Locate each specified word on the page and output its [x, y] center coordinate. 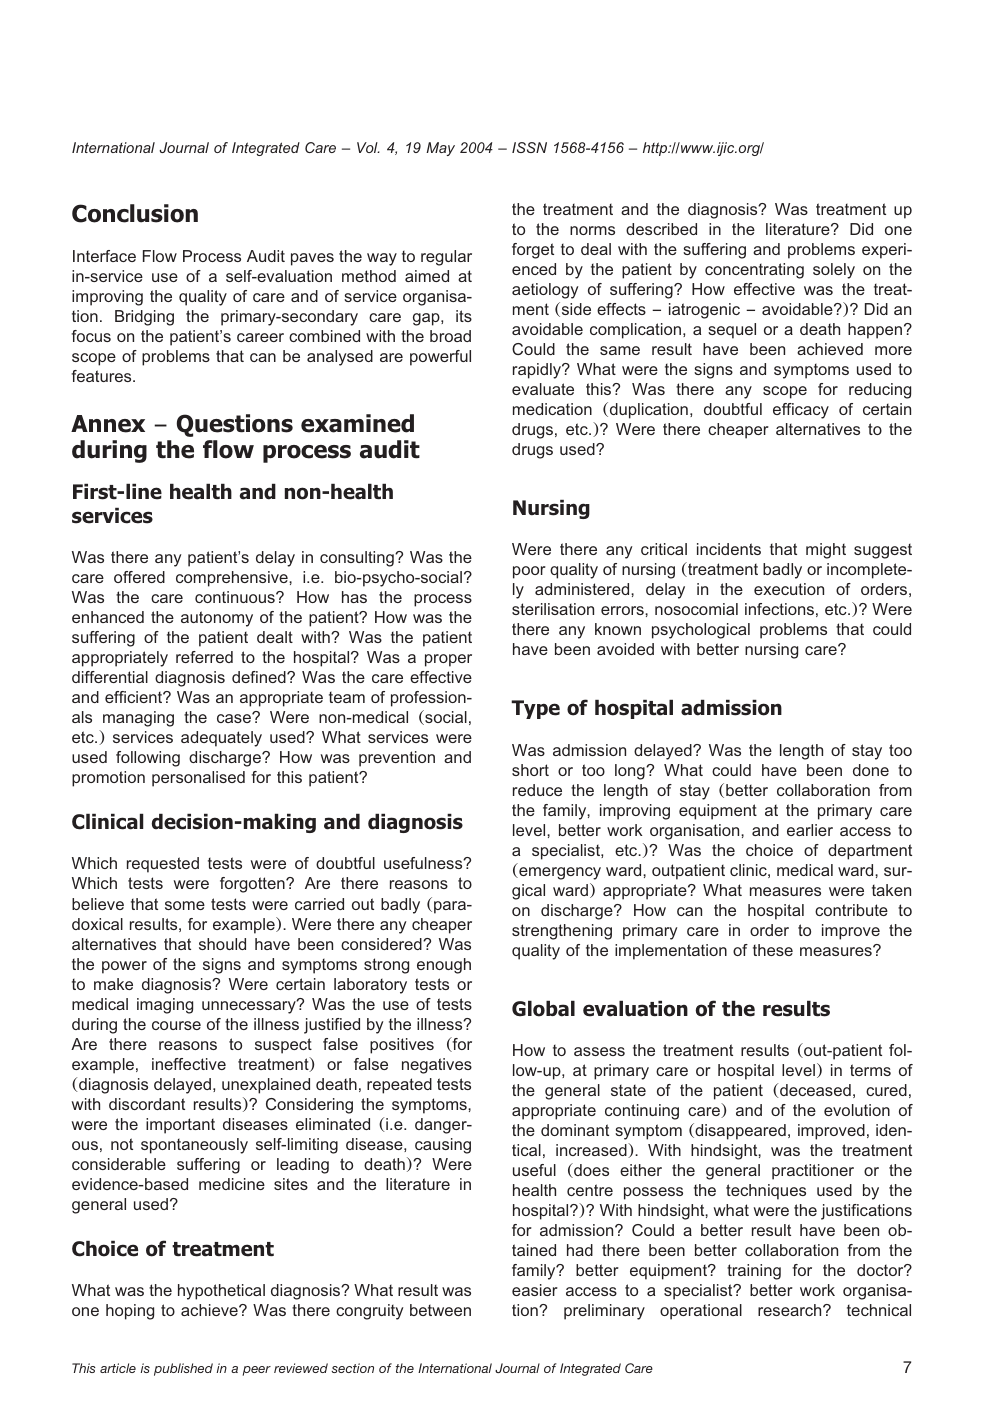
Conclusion [135, 213]
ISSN [529, 147]
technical [879, 1310]
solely [834, 271]
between [440, 1310]
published [183, 1369]
